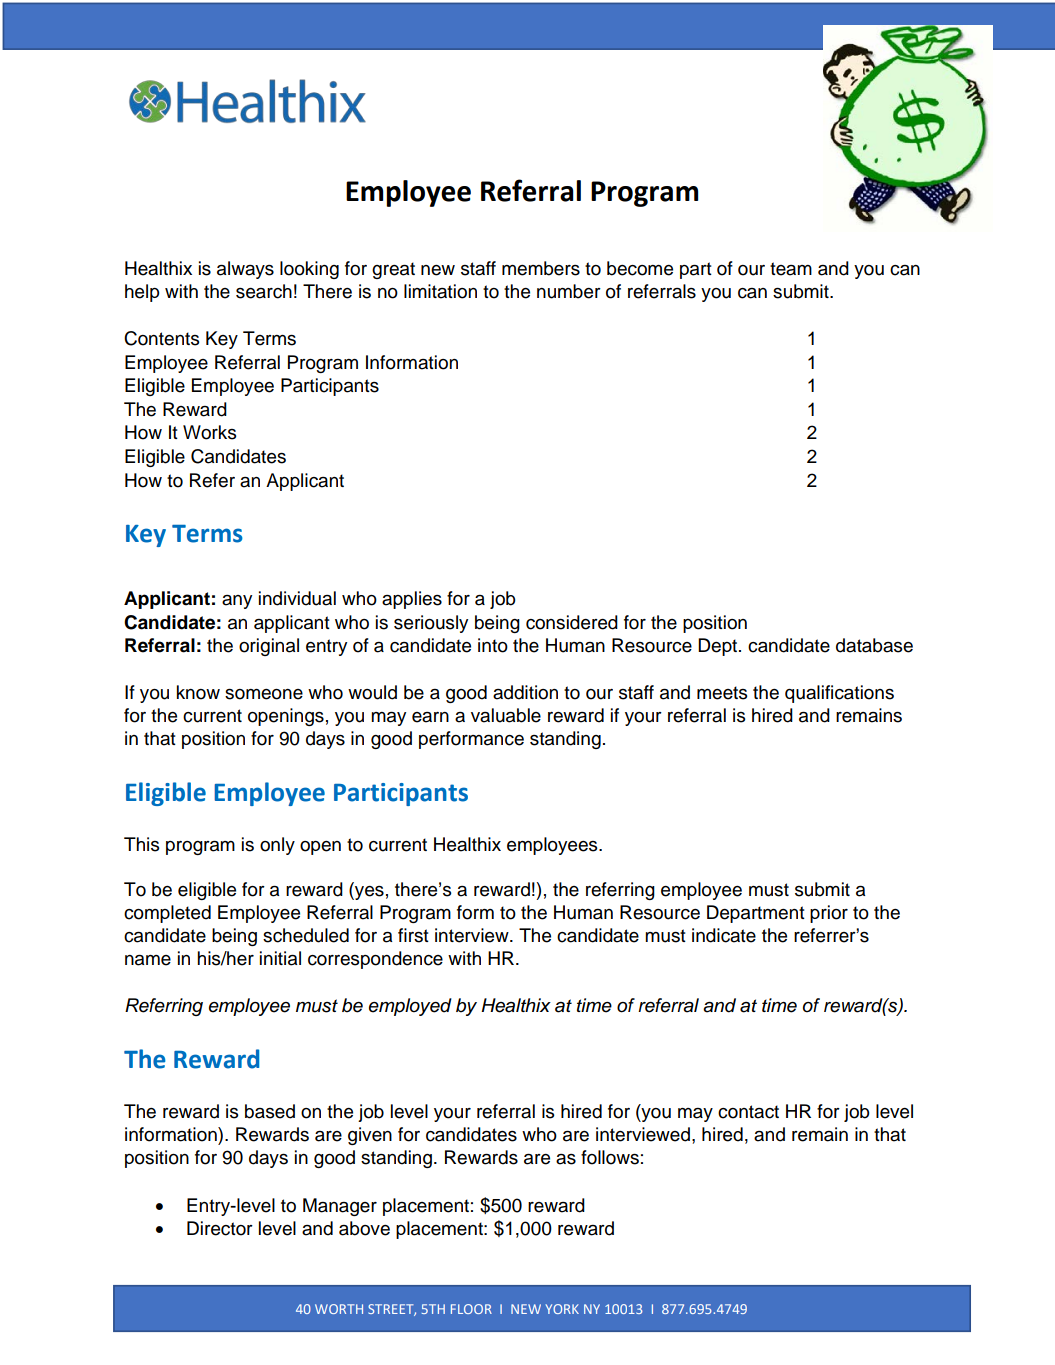  What do you see at coordinates (277, 846) in the page?
I see `only` at bounding box center [277, 846].
